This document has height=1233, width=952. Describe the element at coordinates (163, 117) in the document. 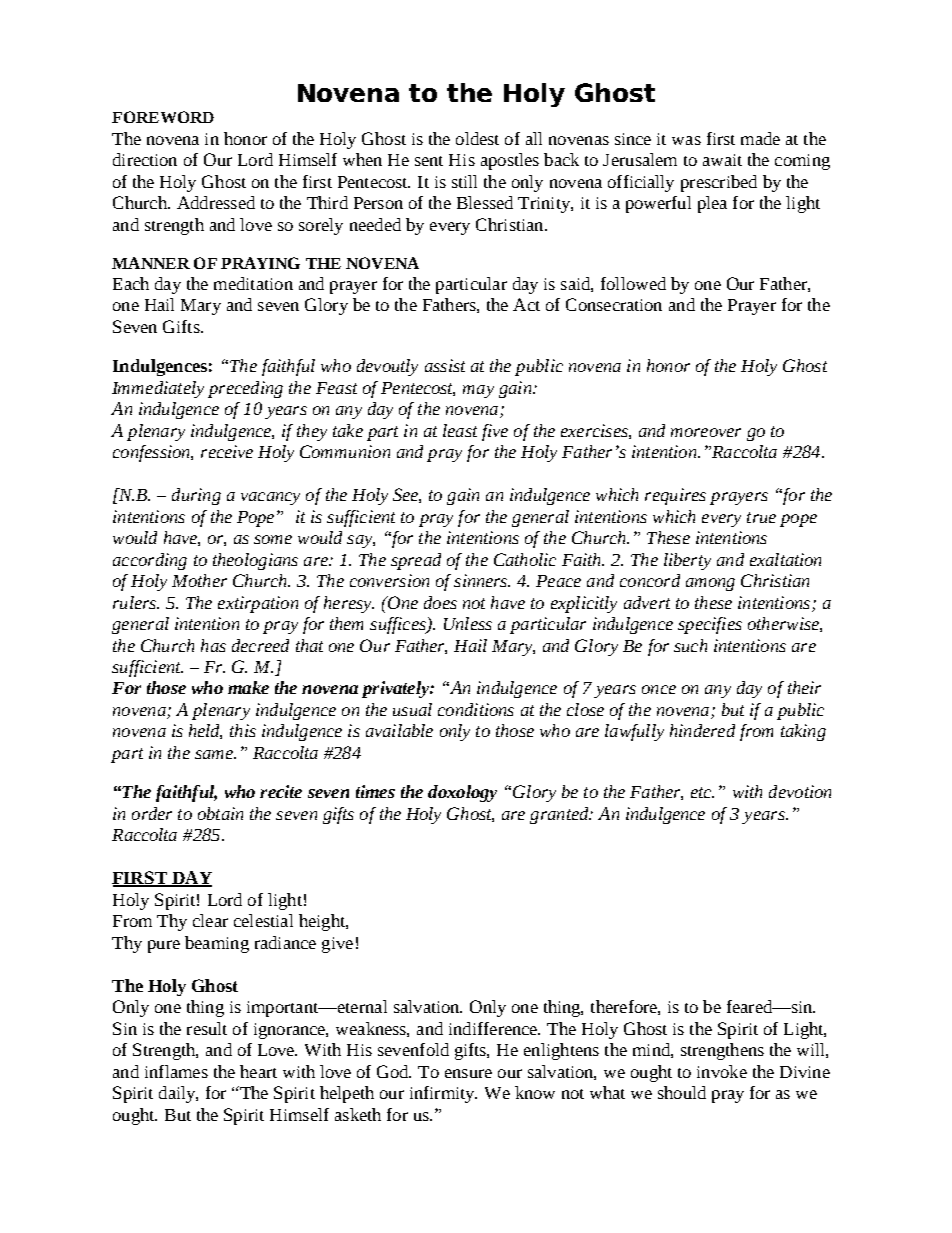

I see `FOREWORD` at that location.
